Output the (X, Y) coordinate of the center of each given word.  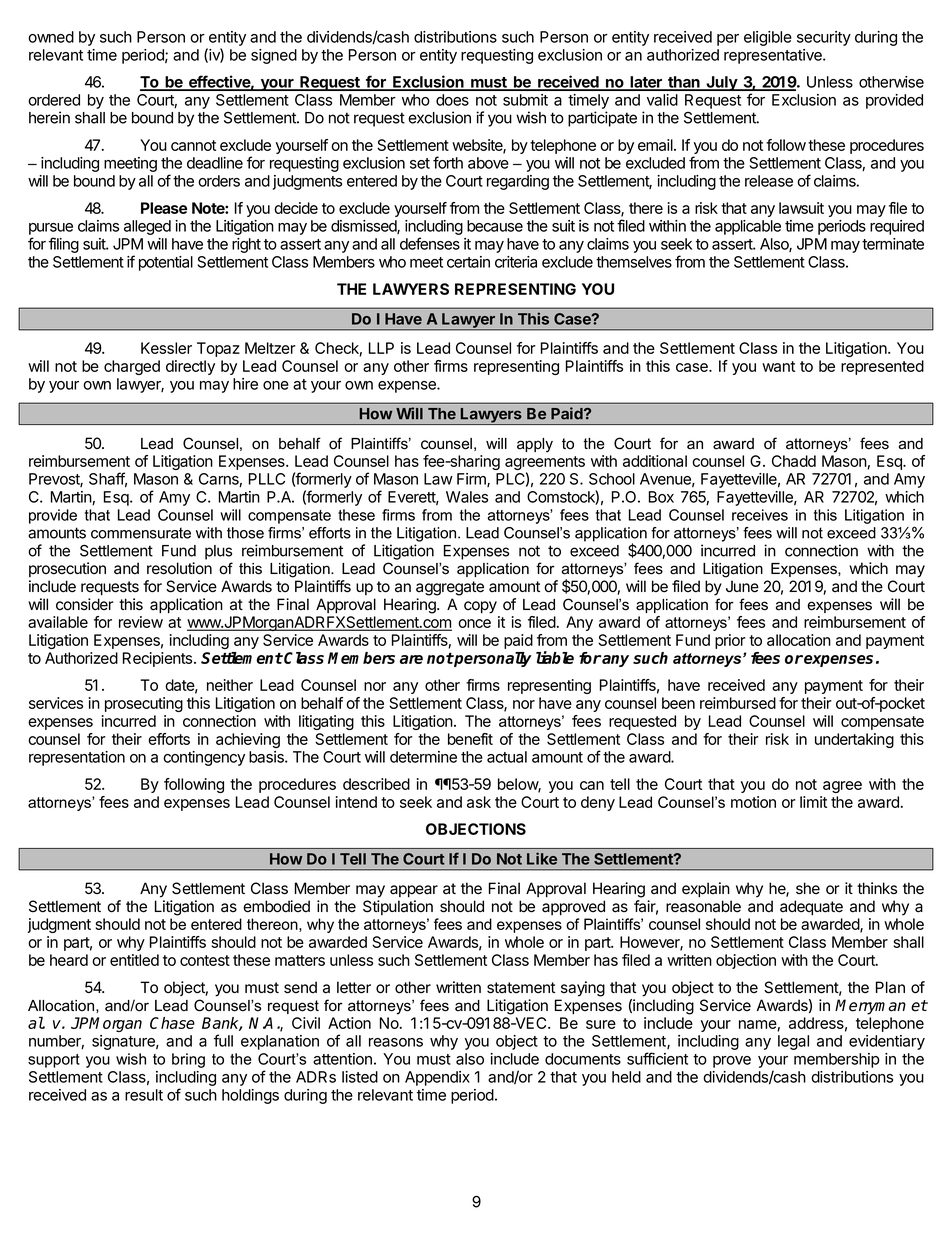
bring (188, 1060)
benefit (470, 739)
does (452, 100)
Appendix (437, 1078)
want (778, 366)
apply (535, 445)
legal (793, 1042)
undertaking (854, 740)
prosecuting (144, 704)
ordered (54, 100)
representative (774, 56)
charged (132, 367)
